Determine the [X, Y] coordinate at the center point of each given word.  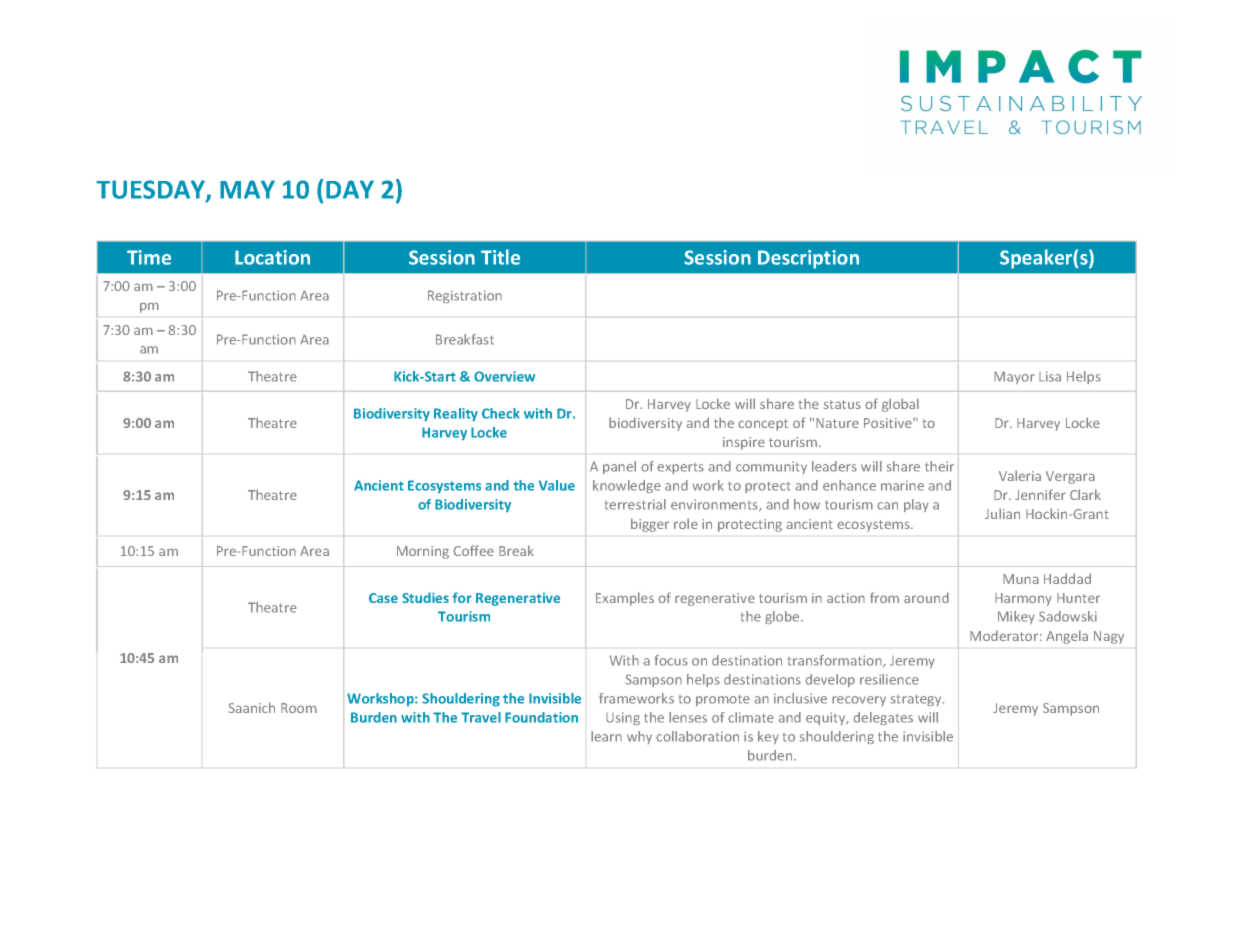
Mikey [1016, 618]
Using [623, 719]
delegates [883, 719]
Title [500, 257]
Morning [423, 552]
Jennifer [1040, 494]
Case [383, 598]
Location [272, 257]
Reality [456, 415]
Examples [625, 599]
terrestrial [635, 504]
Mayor [1014, 378]
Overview [504, 376]
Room [299, 708]
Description [808, 259]
